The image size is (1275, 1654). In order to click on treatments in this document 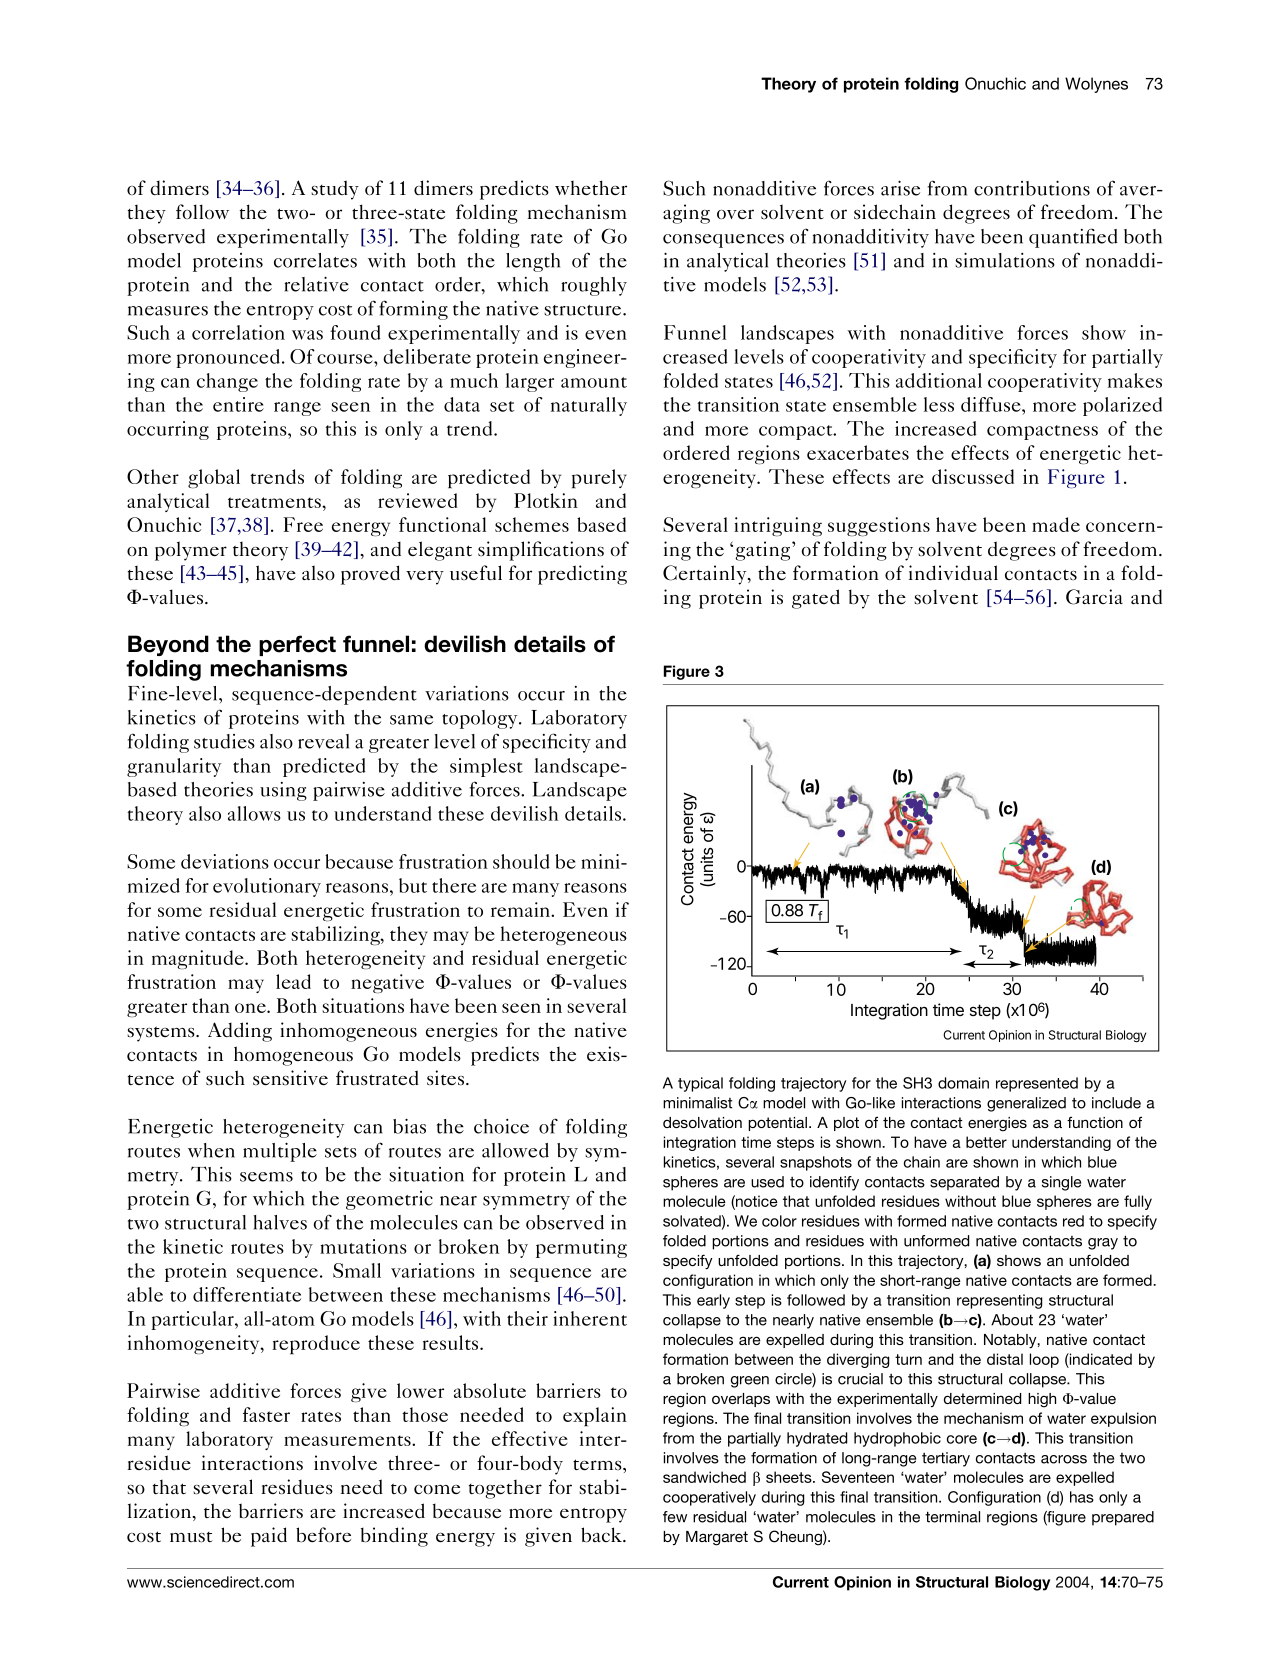, I will do `click(275, 502)`.
